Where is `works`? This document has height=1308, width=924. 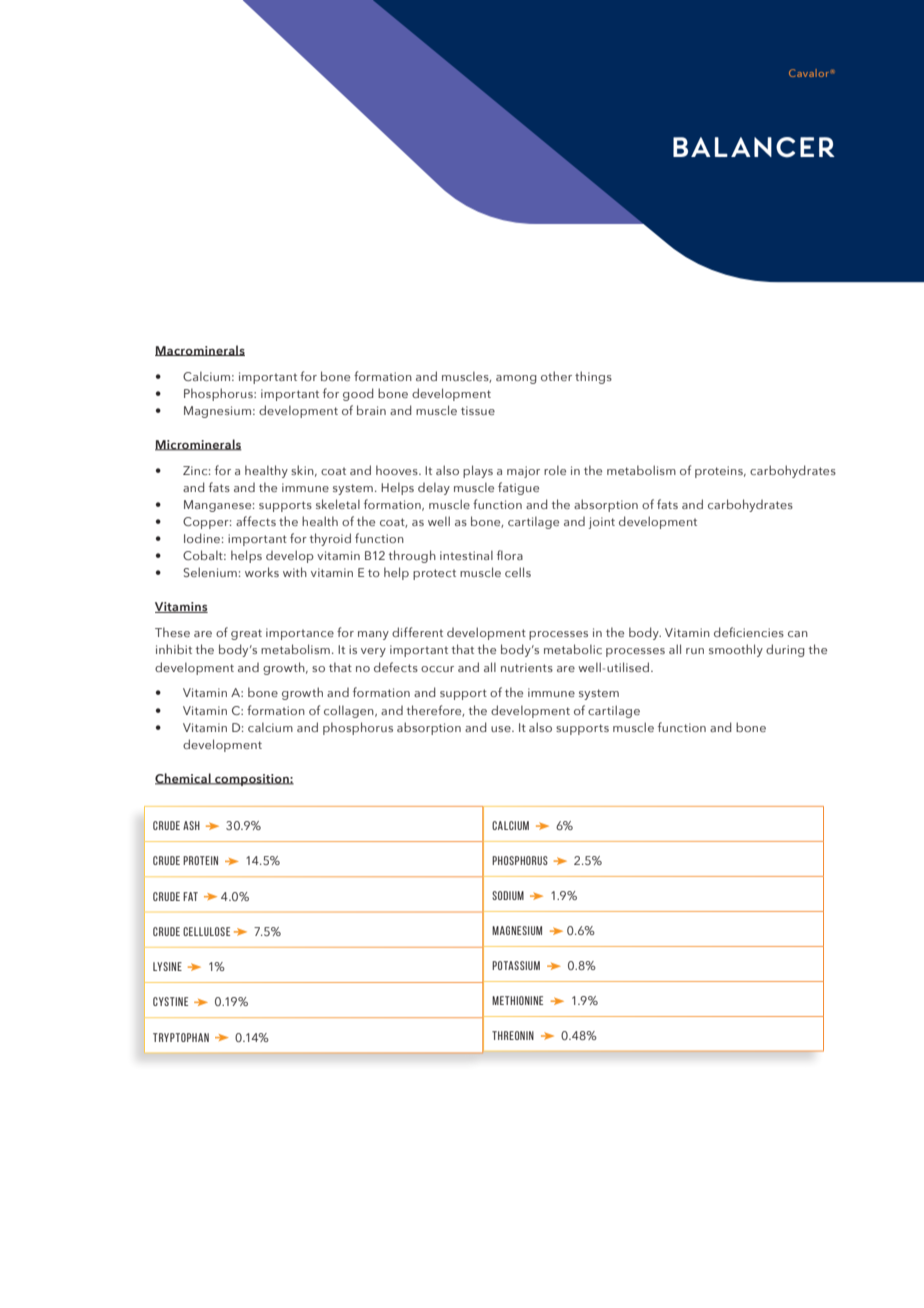 works is located at coordinates (262, 572).
